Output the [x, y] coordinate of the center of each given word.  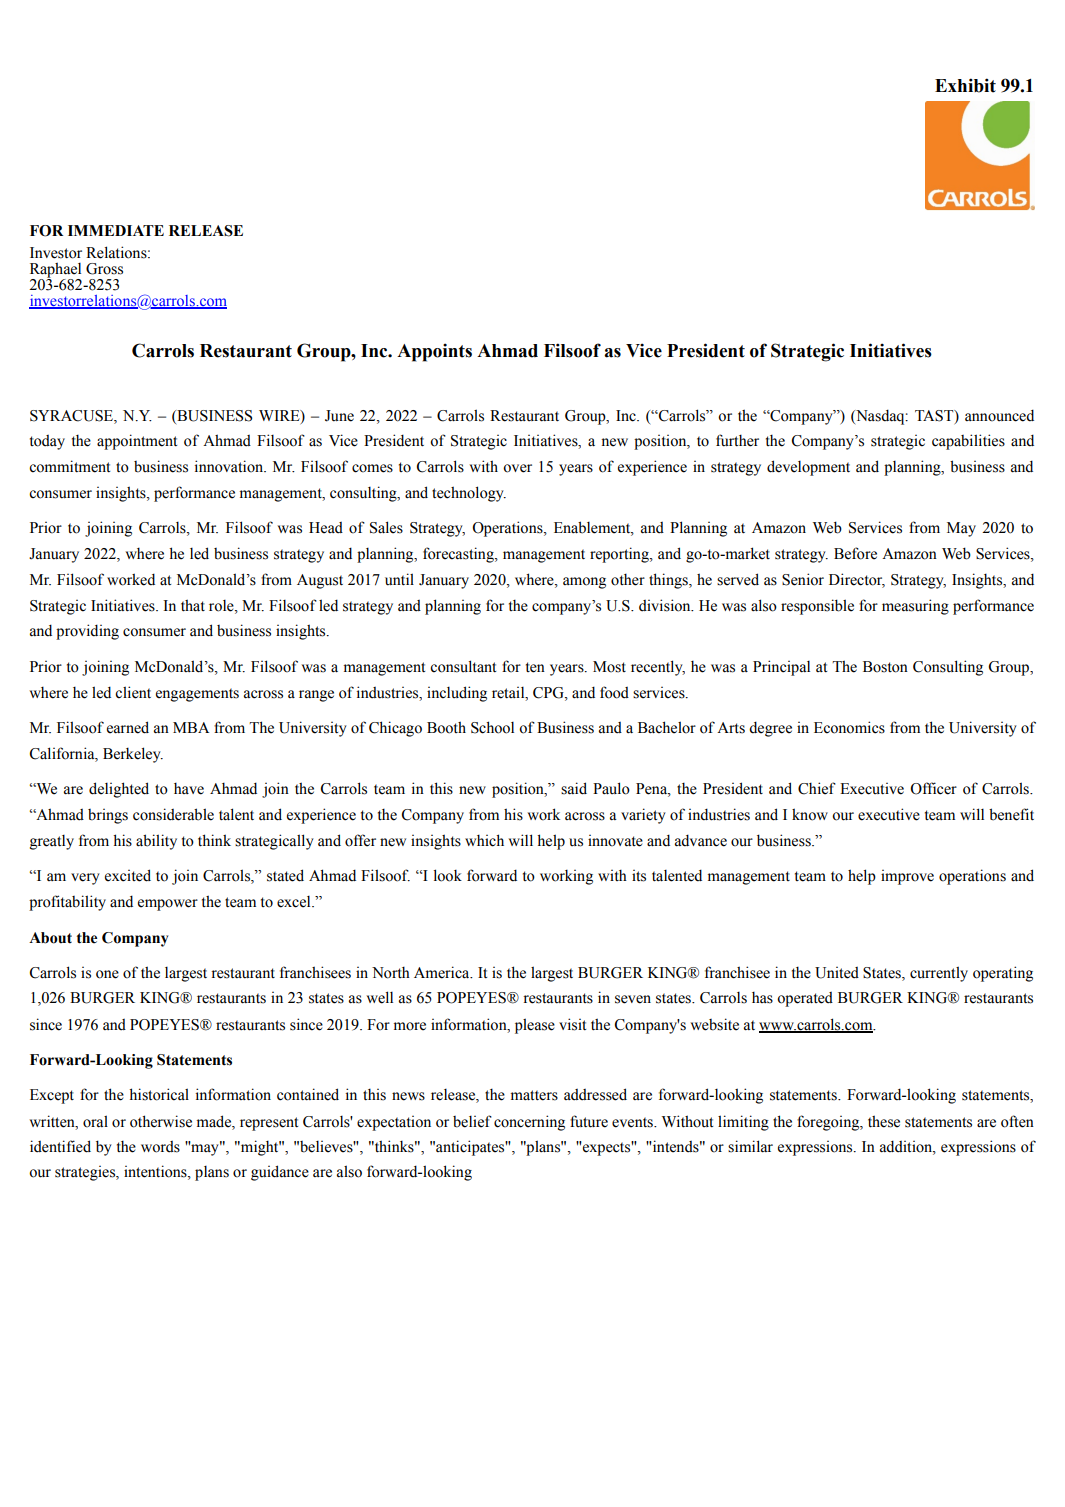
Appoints [434, 352]
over [517, 468]
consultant [463, 666]
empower [168, 905]
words [160, 1147]
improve [907, 877]
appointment [137, 442]
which [484, 840]
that [193, 605]
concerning [529, 1123]
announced [999, 415]
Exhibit [965, 85]
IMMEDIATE [116, 230]
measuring [915, 607]
